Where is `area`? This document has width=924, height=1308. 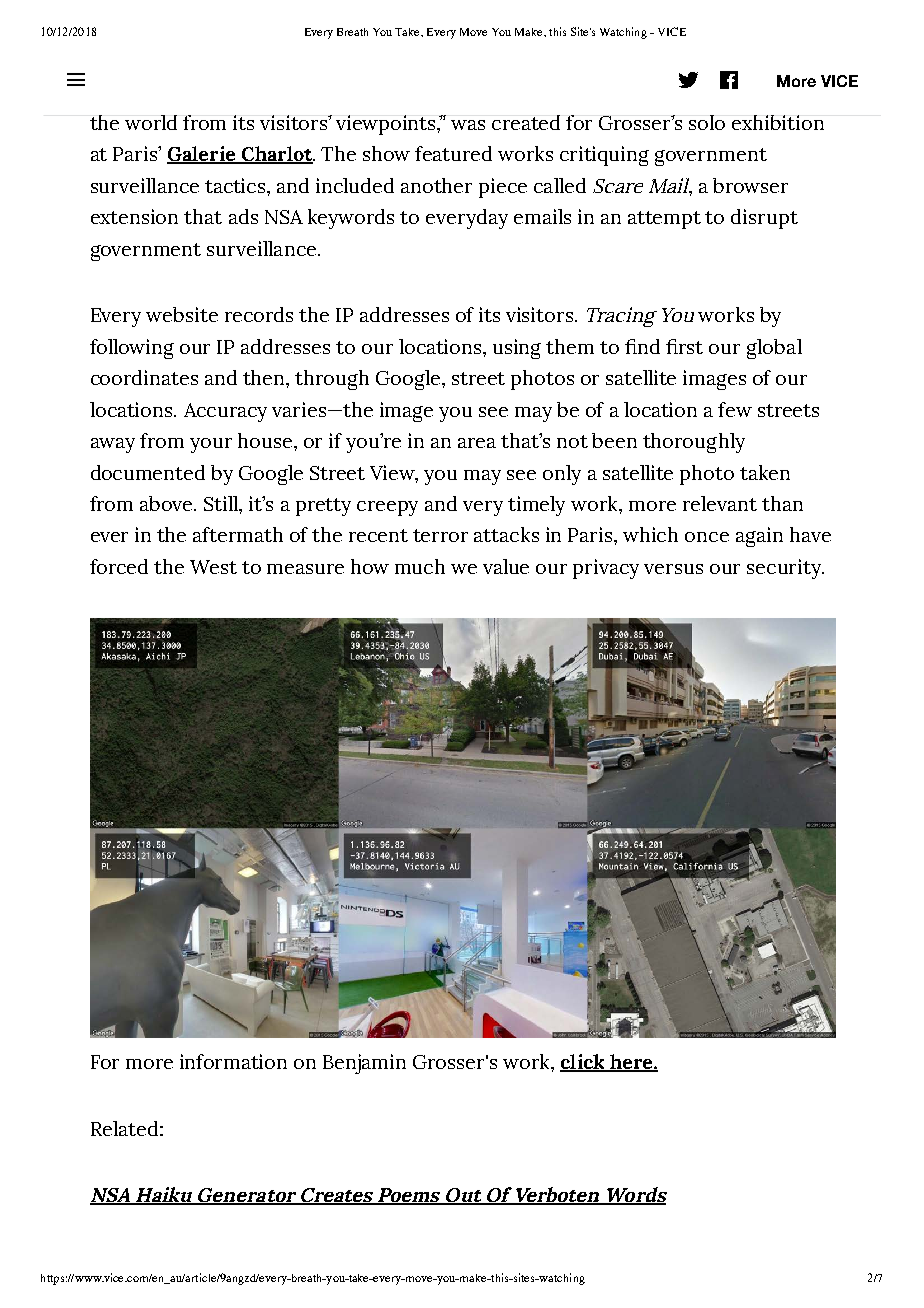
area is located at coordinates (477, 443).
